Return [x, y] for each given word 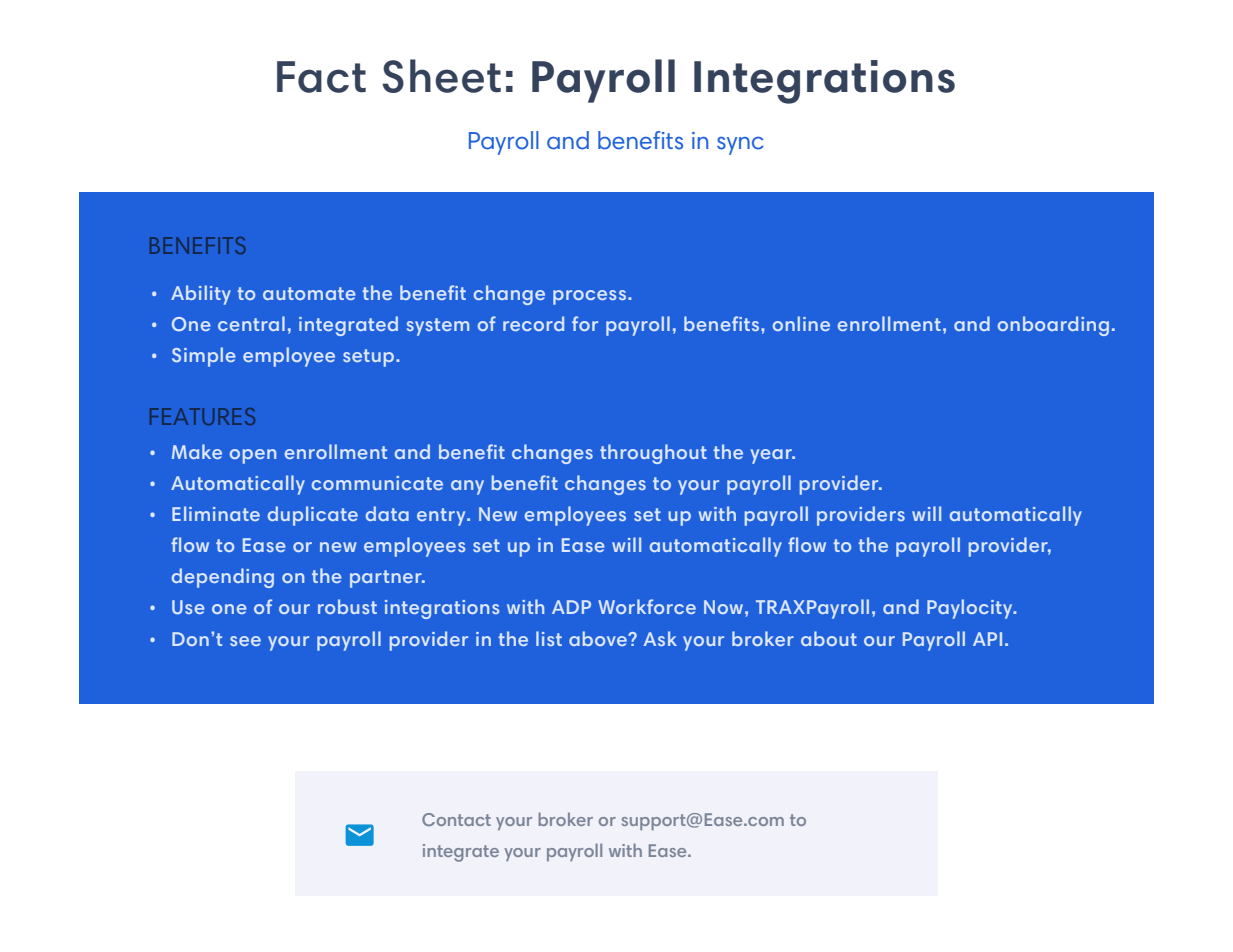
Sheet [441, 76]
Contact [456, 819]
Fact [321, 77]
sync [740, 146]
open [253, 456]
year [772, 456]
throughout [653, 454]
